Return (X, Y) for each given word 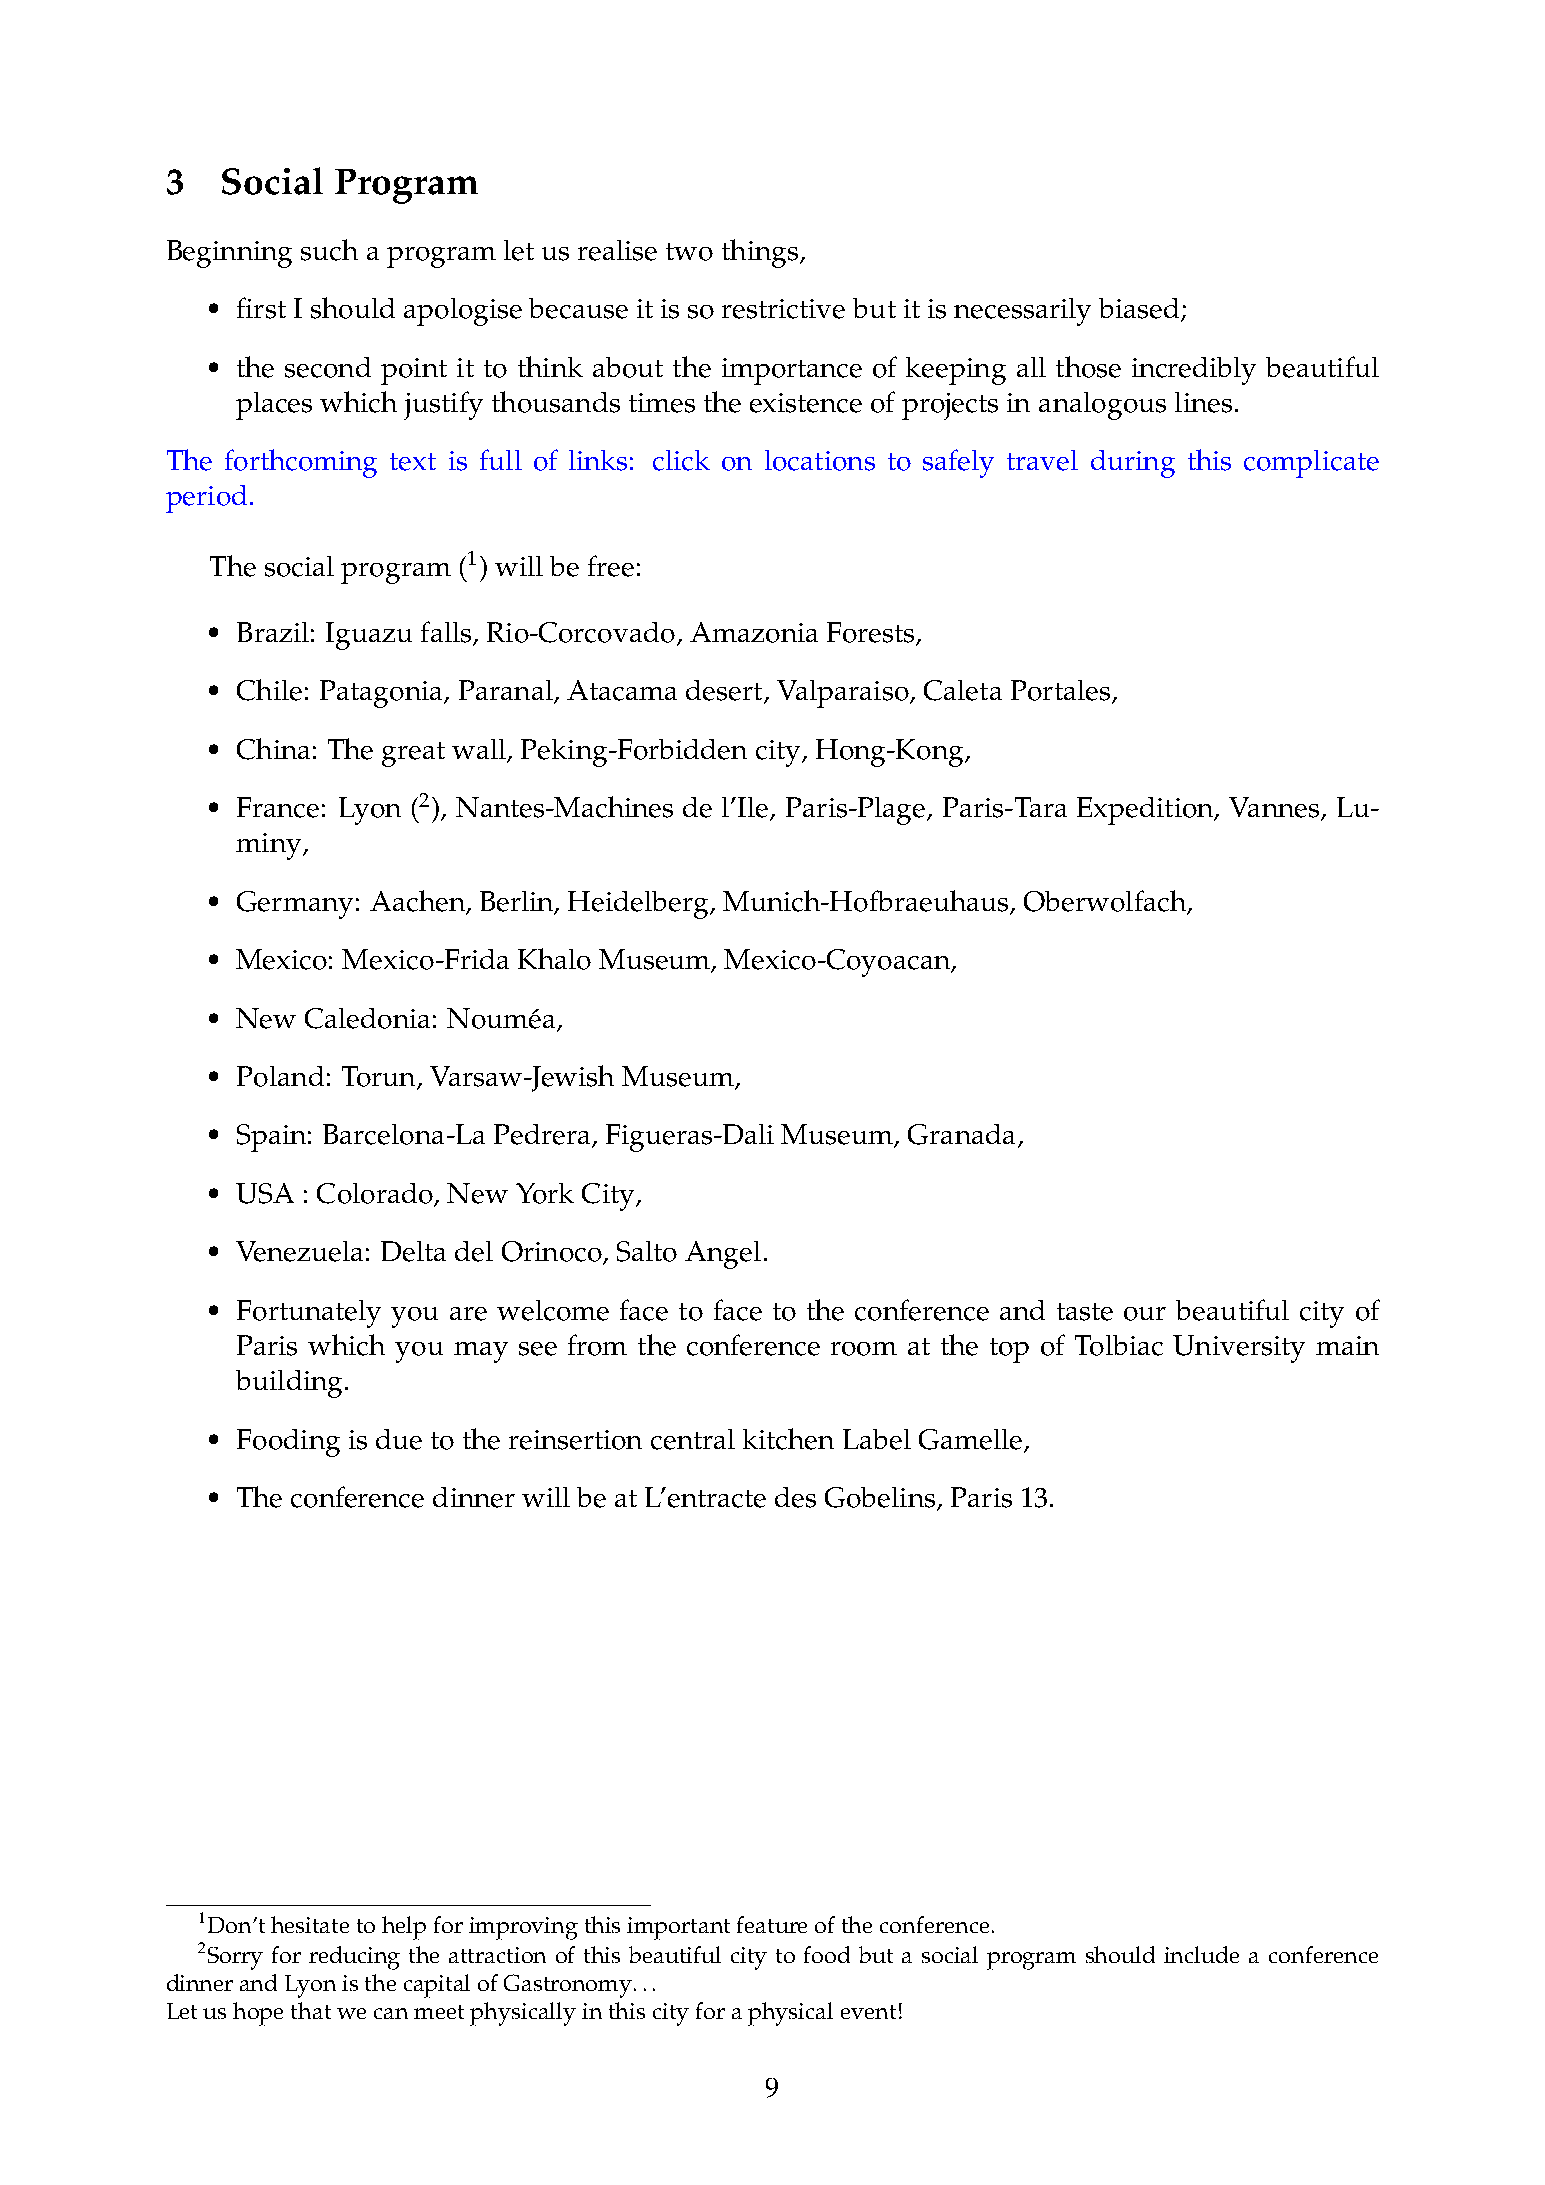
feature (772, 1924)
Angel (723, 1255)
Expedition (1146, 811)
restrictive (783, 309)
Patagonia (382, 694)
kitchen (788, 1439)
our (1145, 1314)
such (329, 250)
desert (725, 691)
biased (1140, 309)
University (1239, 1349)
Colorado (376, 1194)
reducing (354, 1958)
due (399, 1439)
